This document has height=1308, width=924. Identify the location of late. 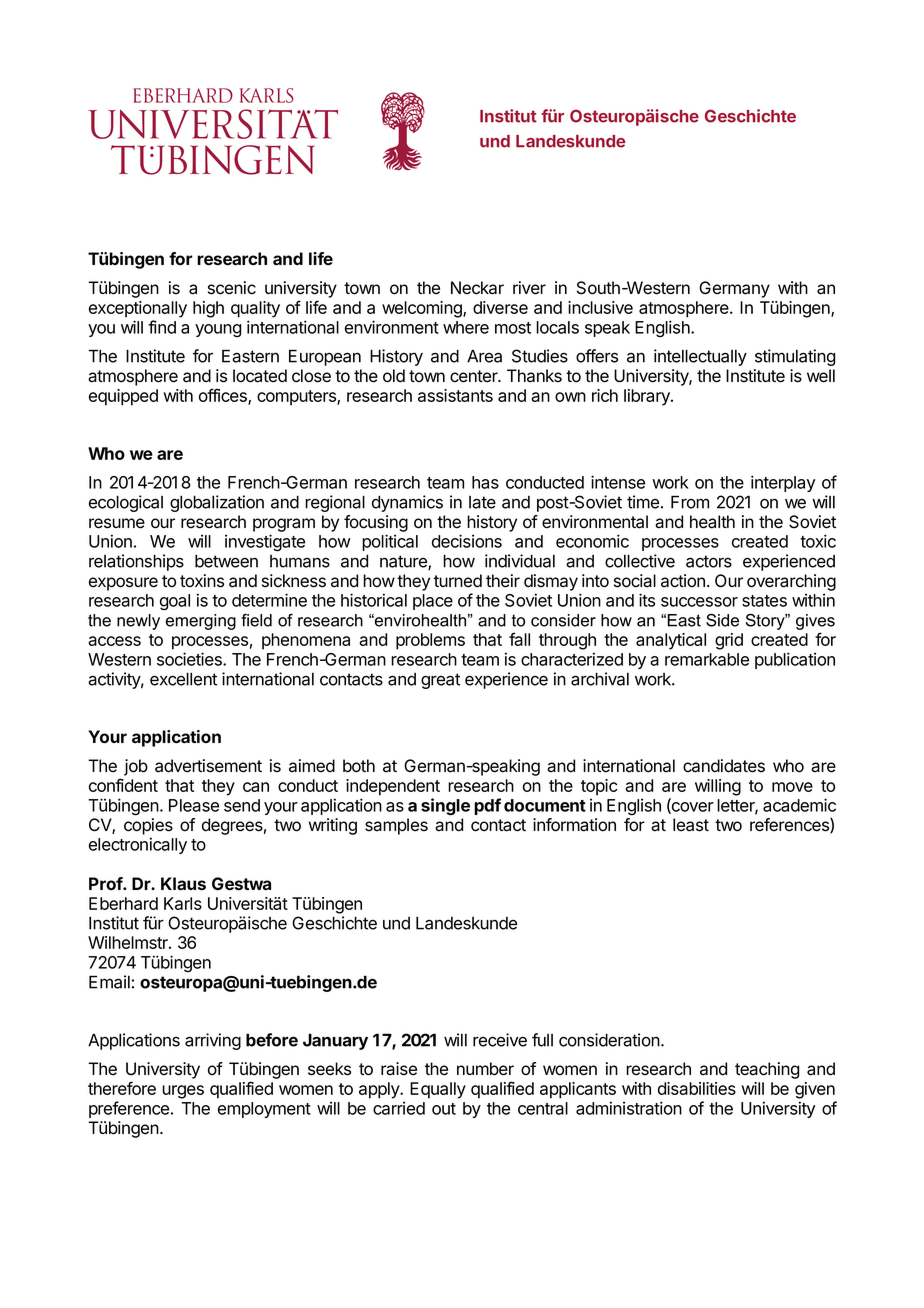
(482, 502).
